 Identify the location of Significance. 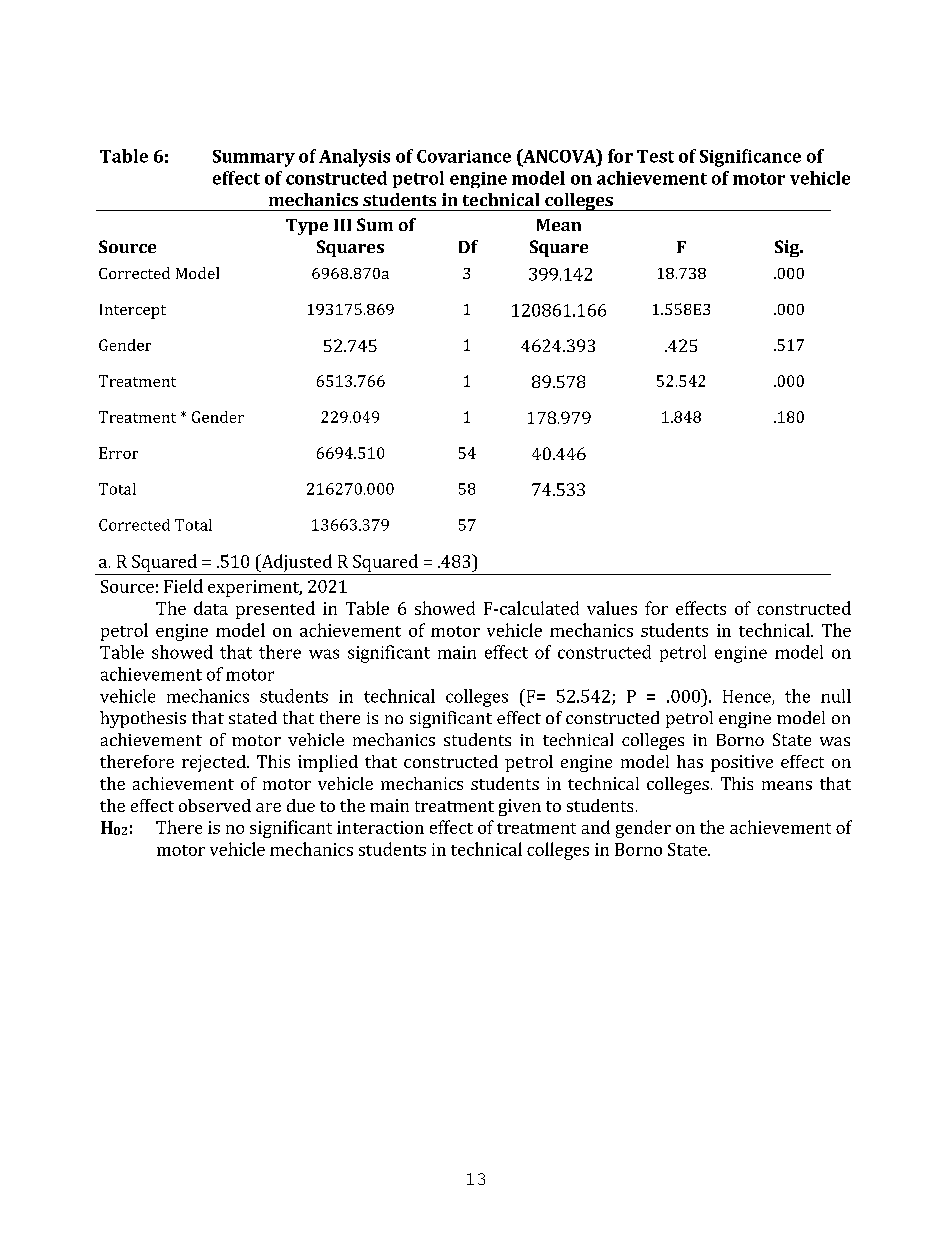
(750, 158).
